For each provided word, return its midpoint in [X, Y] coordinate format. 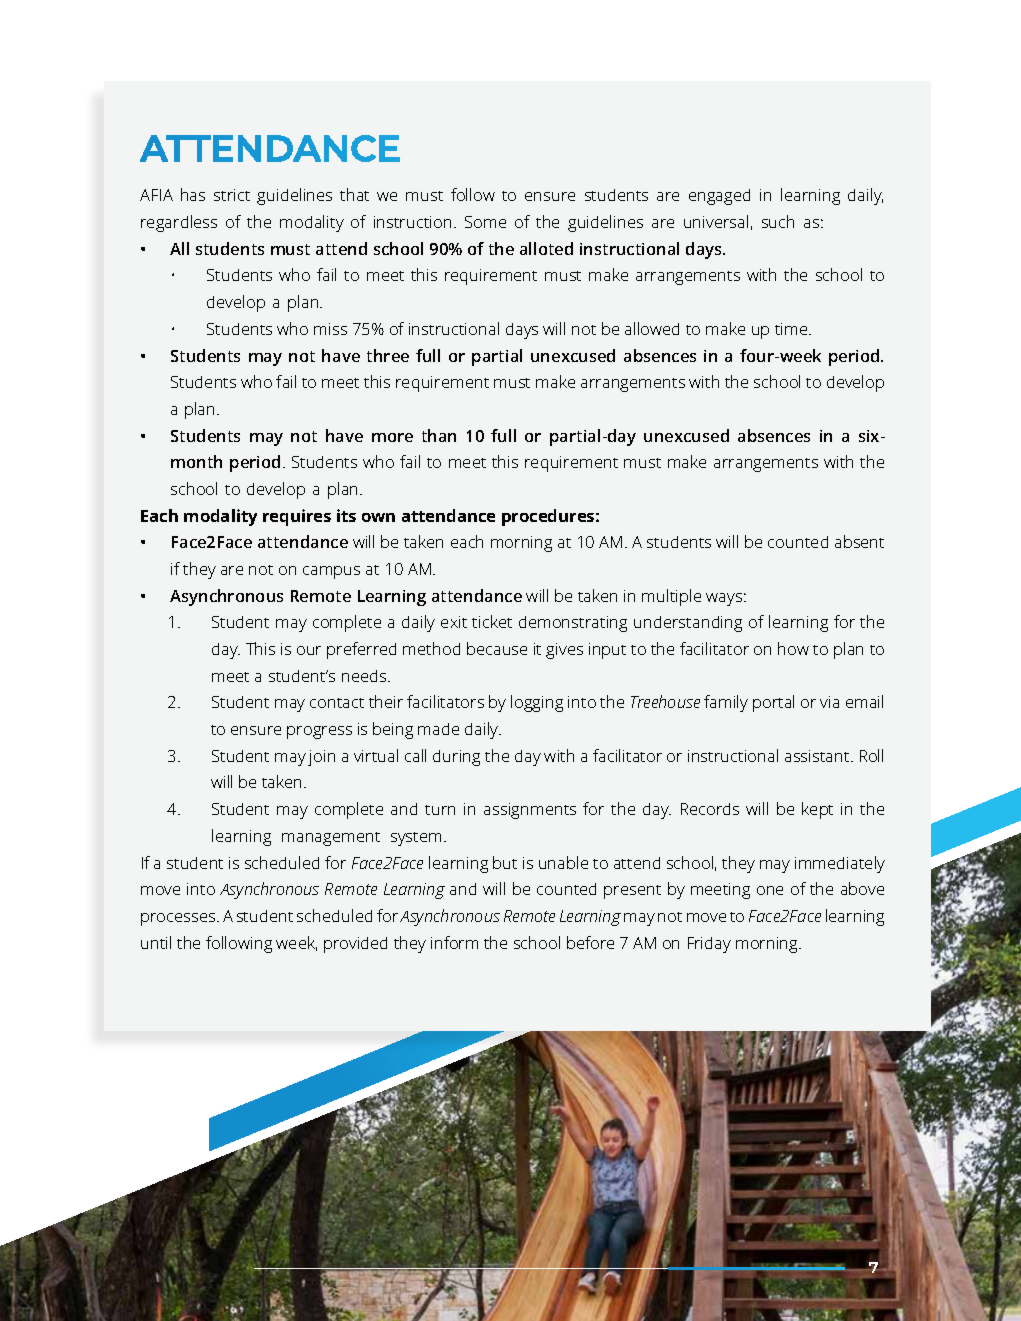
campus [331, 572]
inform [454, 942]
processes [179, 919]
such [778, 221]
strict [232, 195]
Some [485, 222]
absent [859, 541]
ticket [492, 621]
